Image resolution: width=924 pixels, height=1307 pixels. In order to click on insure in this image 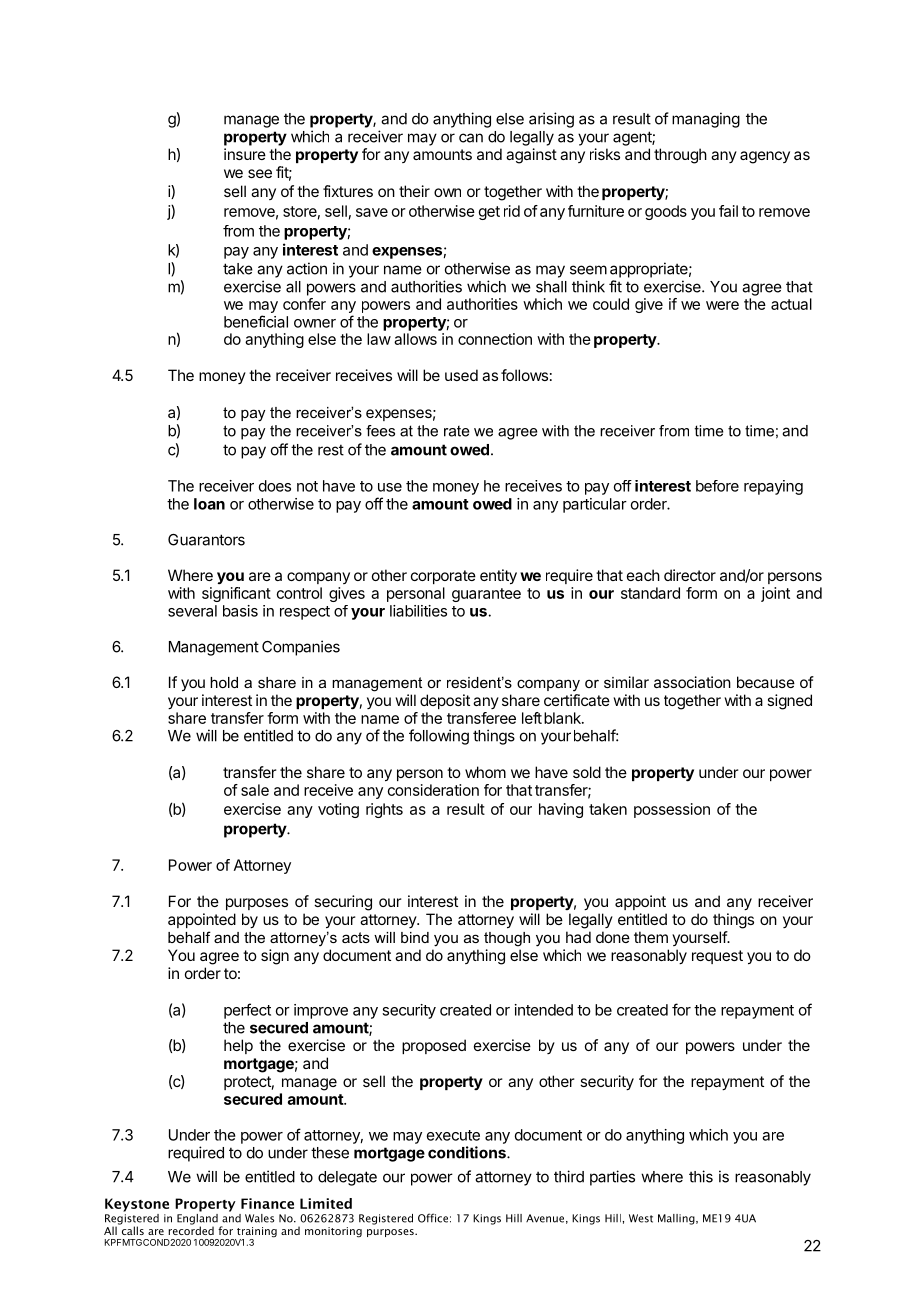, I will do `click(245, 154)`.
